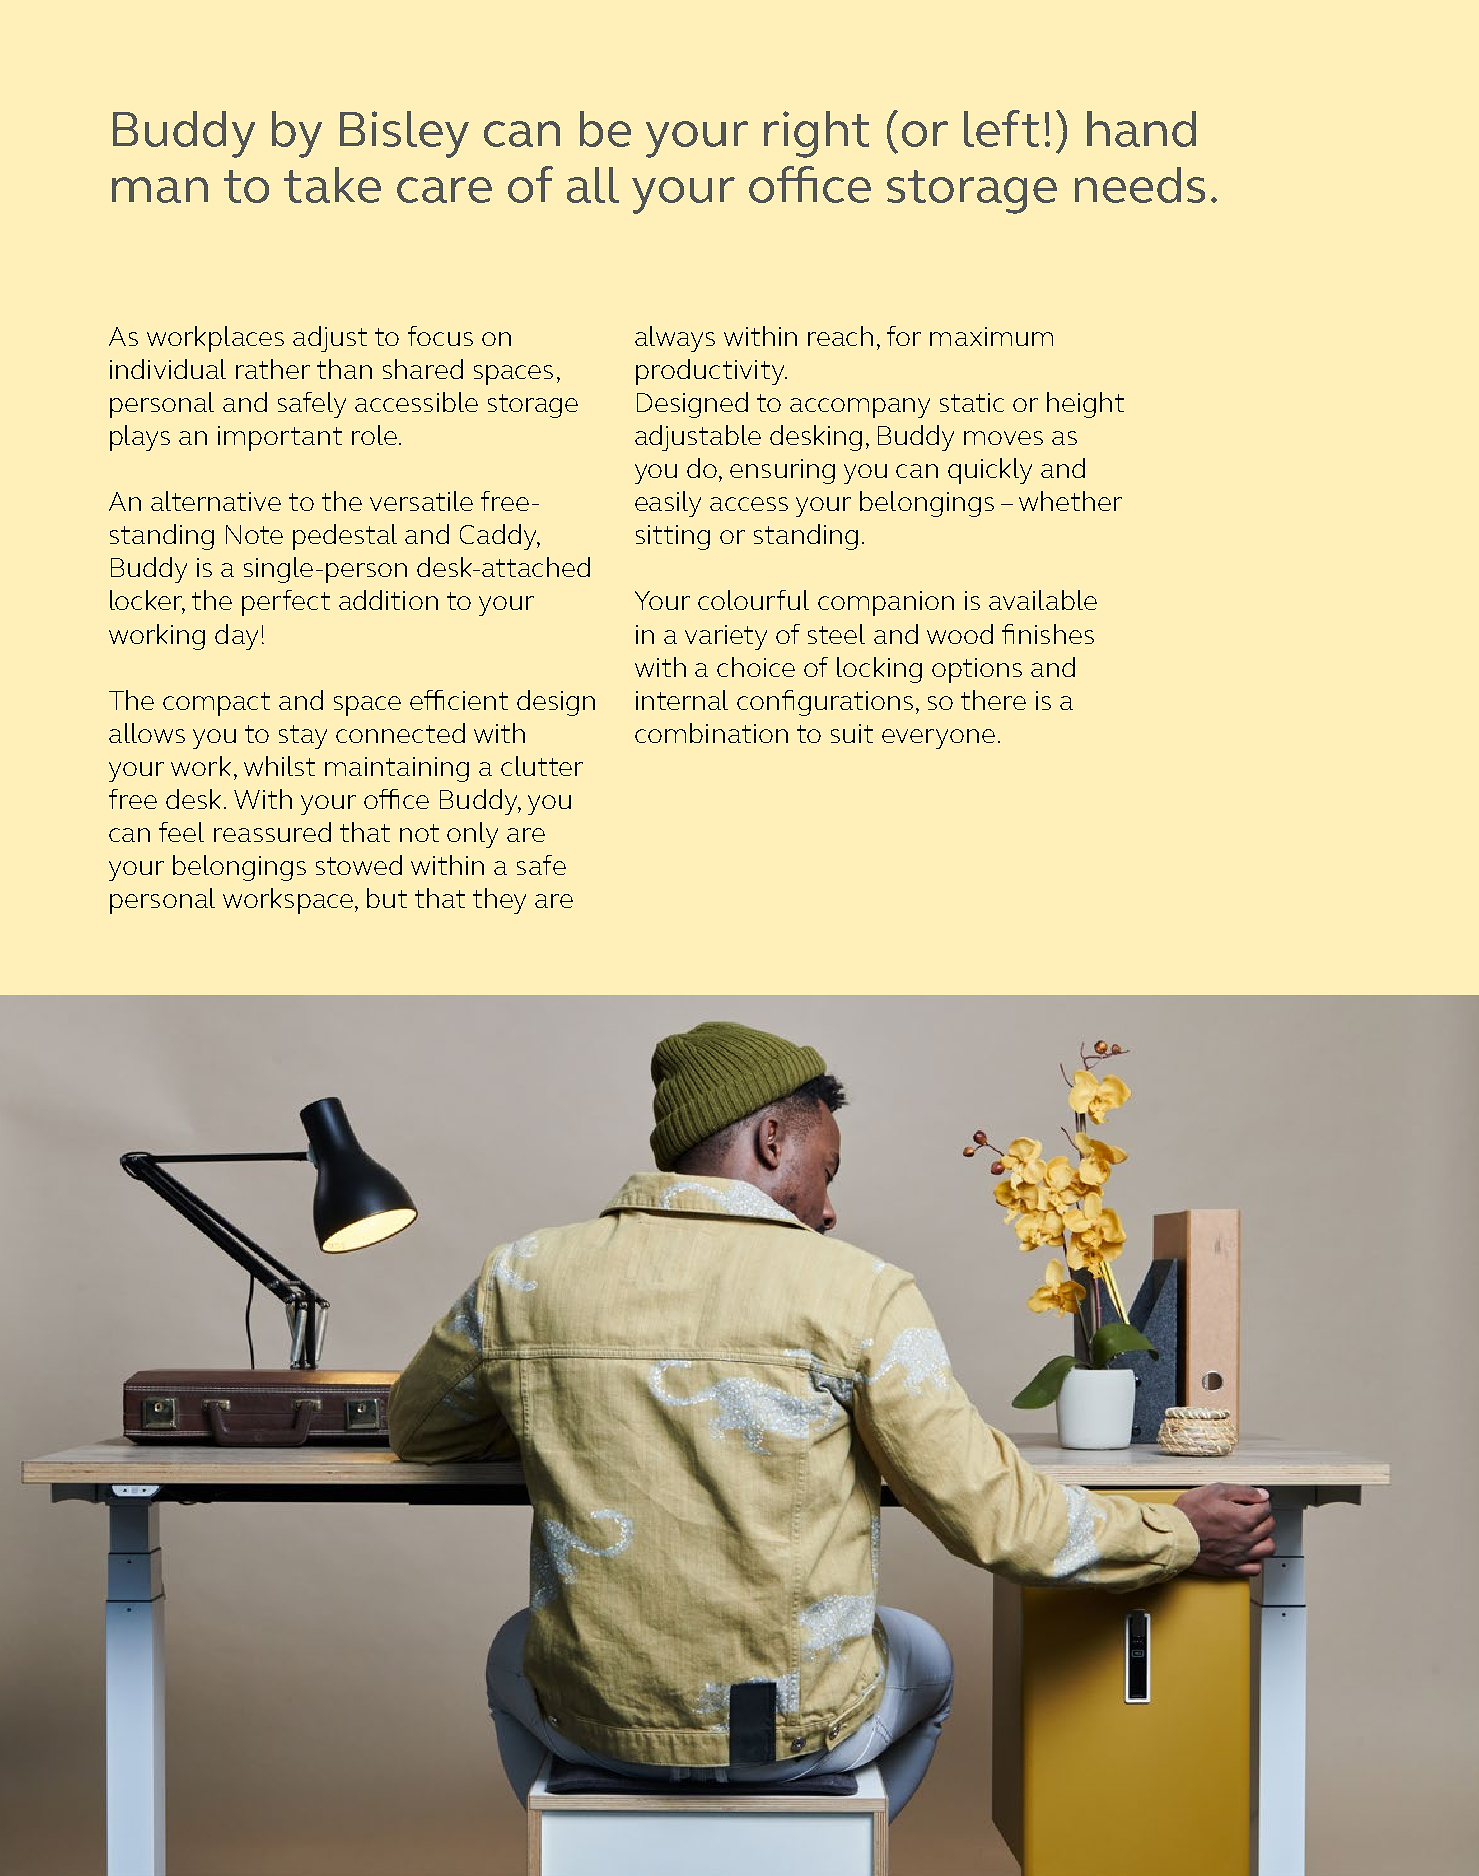 This screenshot has height=1876, width=1479. I want to click on maximum, so click(991, 336).
